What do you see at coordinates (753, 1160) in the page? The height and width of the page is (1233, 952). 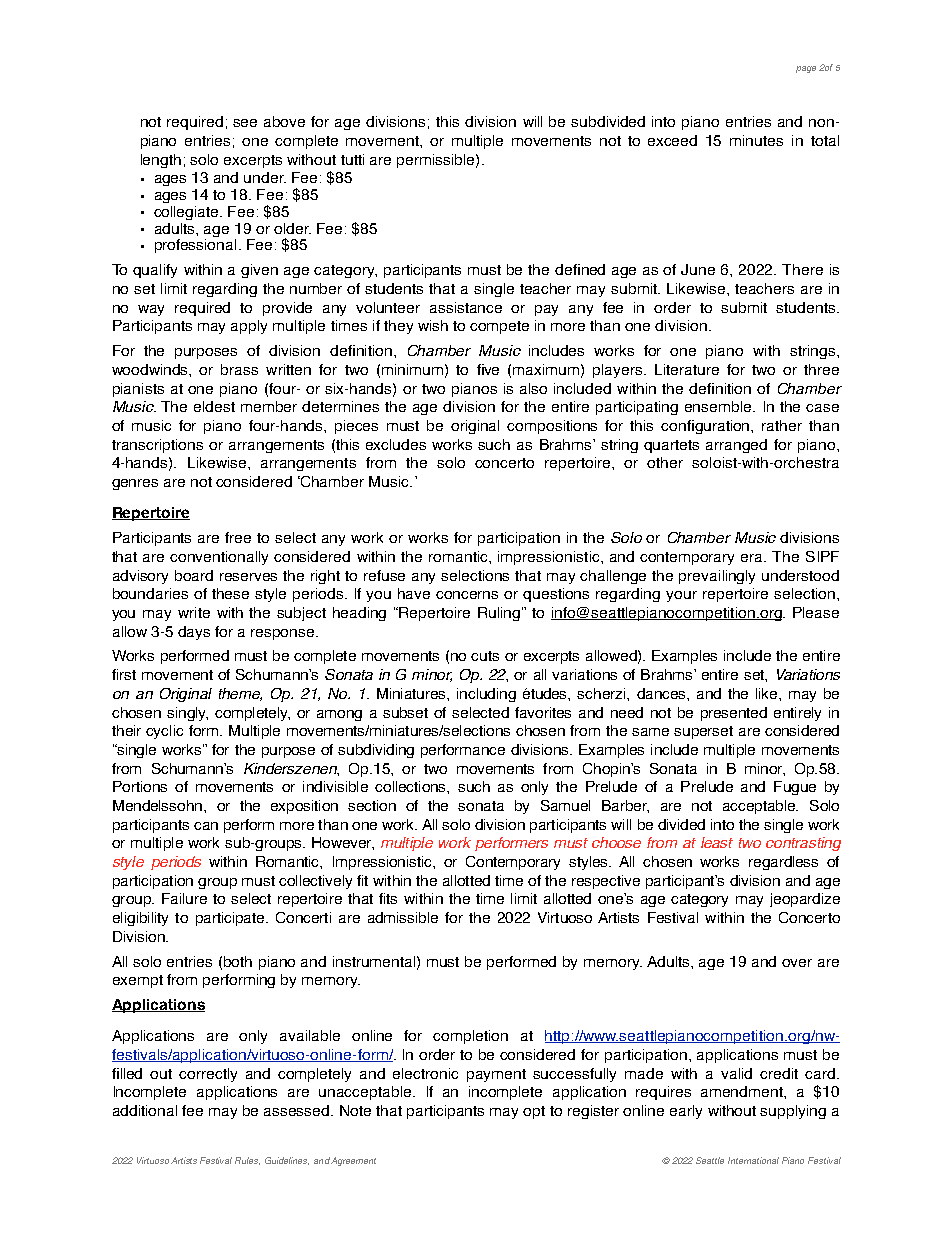 I see `International` at bounding box center [753, 1160].
